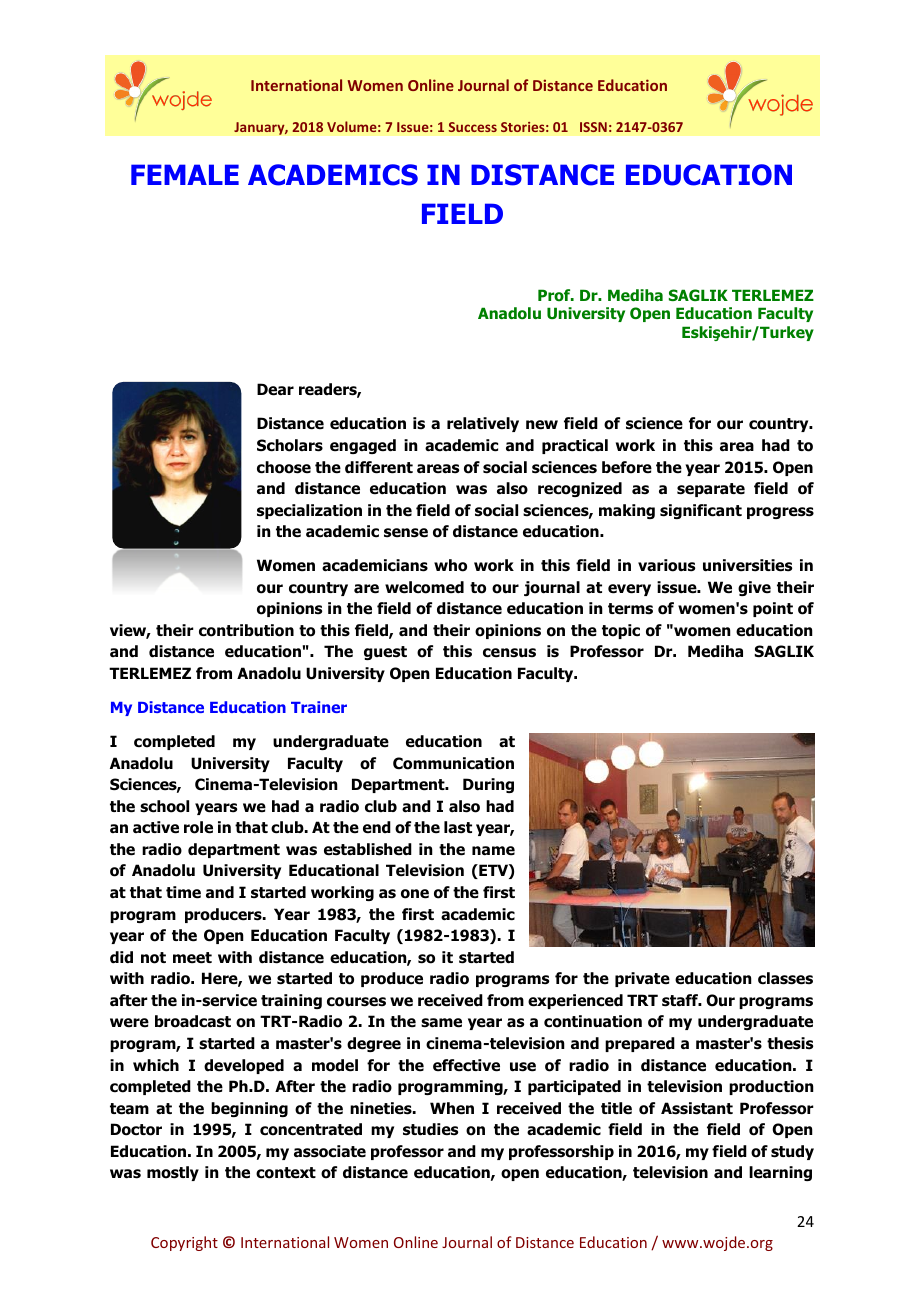 This screenshot has width=924, height=1308. What do you see at coordinates (185, 174) in the screenshot?
I see `FEMALE` at bounding box center [185, 174].
